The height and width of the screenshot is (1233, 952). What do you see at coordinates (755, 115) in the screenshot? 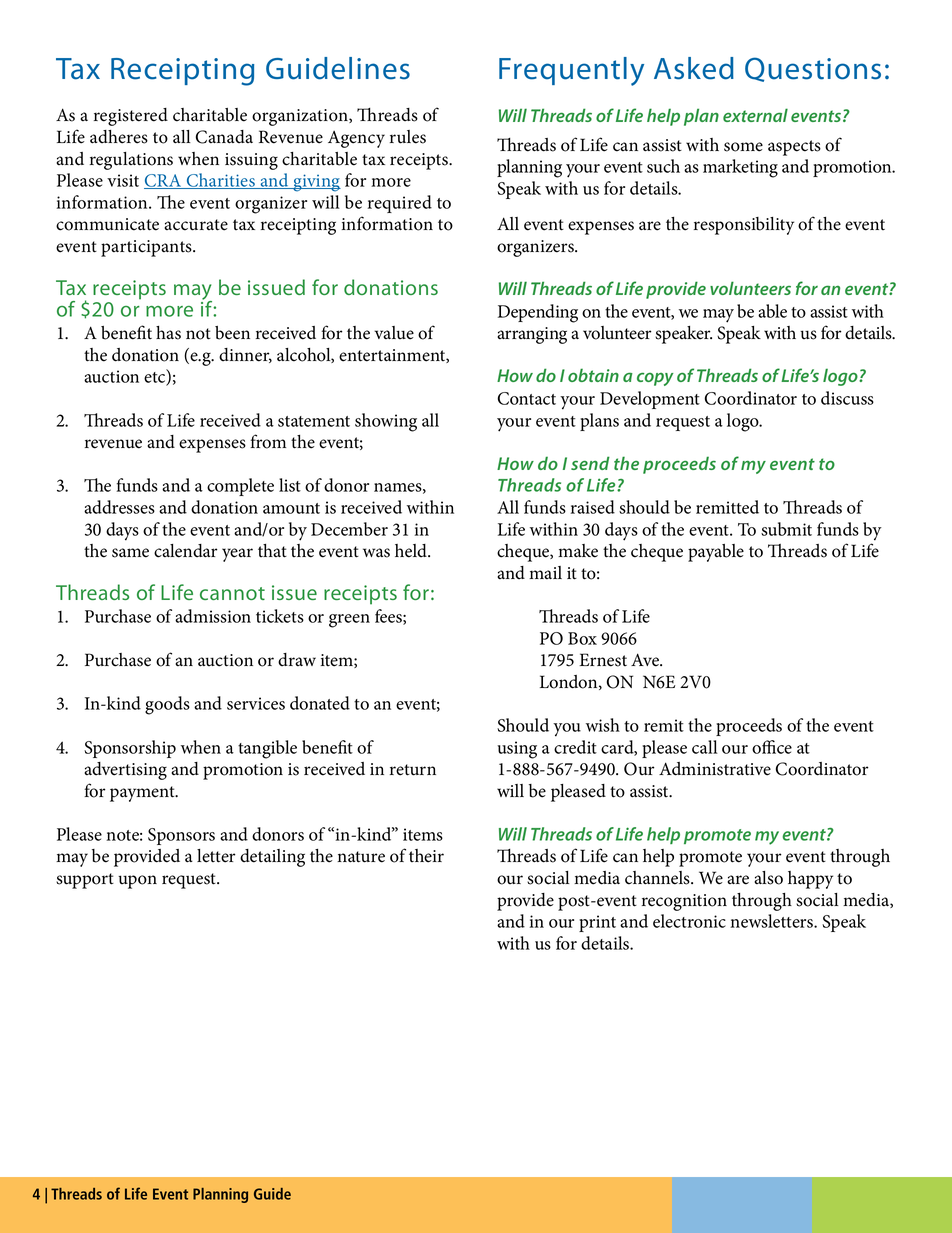
I see `external` at bounding box center [755, 115].
